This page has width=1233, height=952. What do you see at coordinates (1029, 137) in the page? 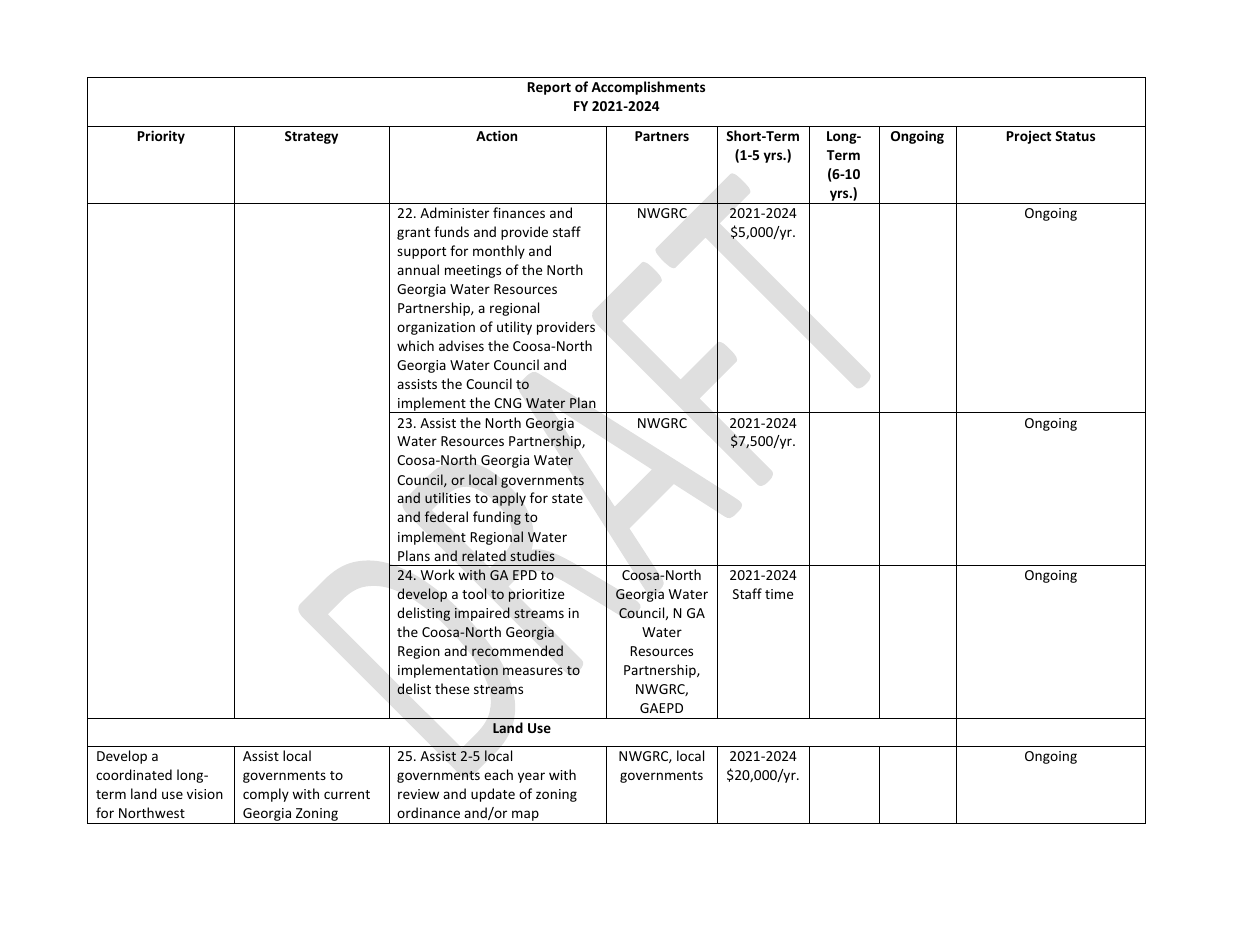
I see `Project` at bounding box center [1029, 137].
